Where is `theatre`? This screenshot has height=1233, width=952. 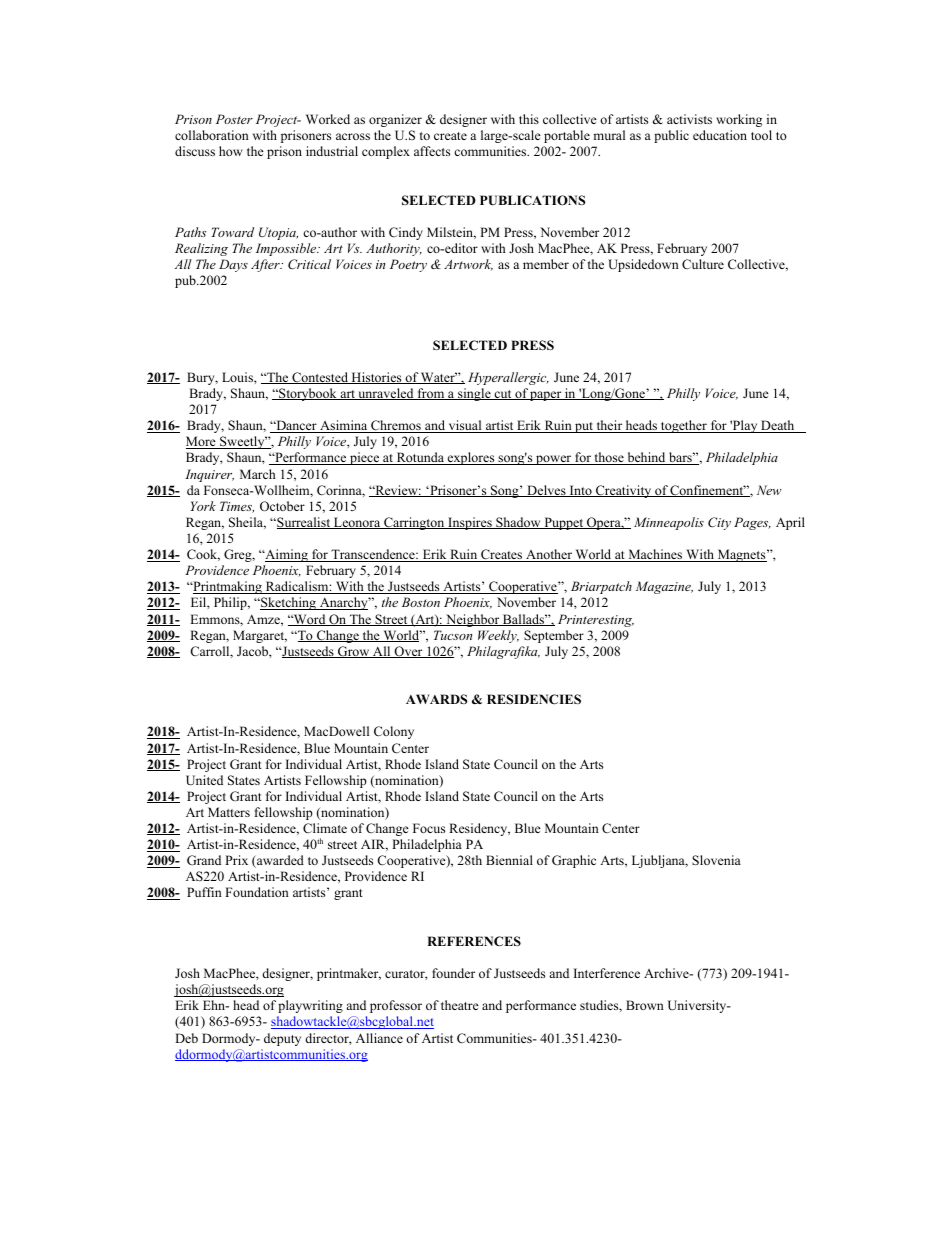 theatre is located at coordinates (460, 1005).
